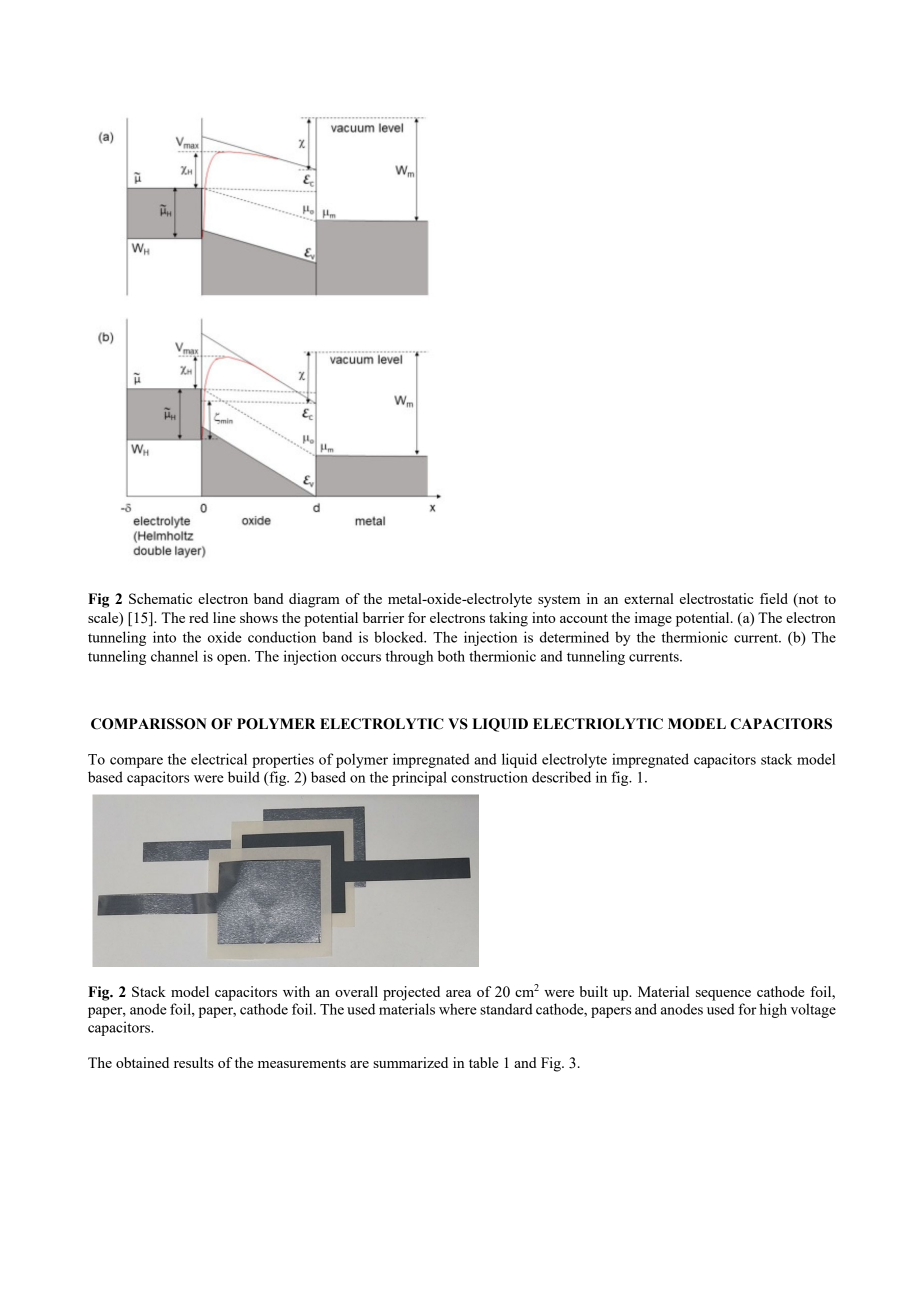 Image resolution: width=924 pixels, height=1307 pixels. What do you see at coordinates (717, 598) in the document?
I see `electrostatic` at bounding box center [717, 598].
